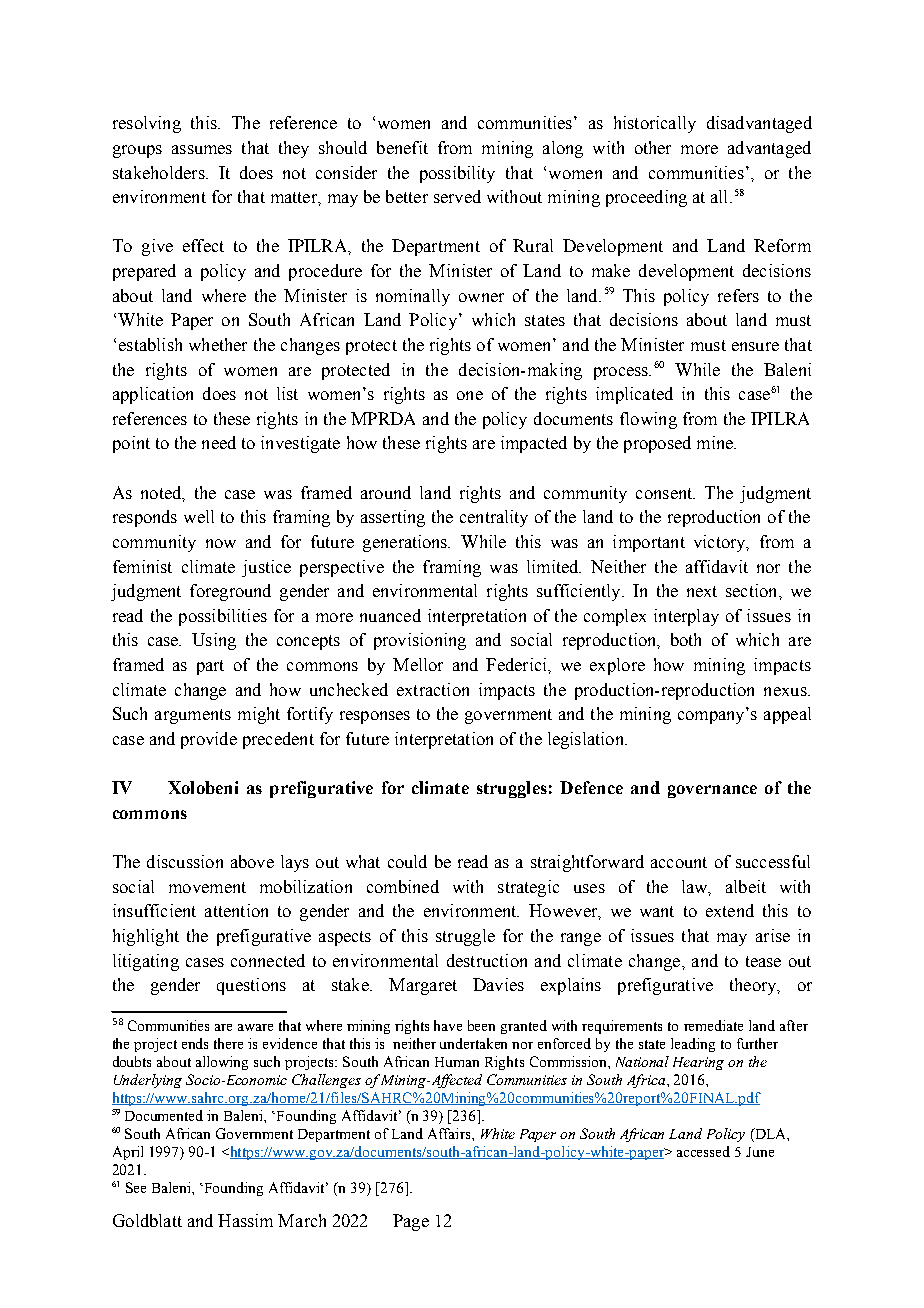 This page has height=1308, width=924. Describe the element at coordinates (411, 1222) in the page. I see `Page` at that location.
